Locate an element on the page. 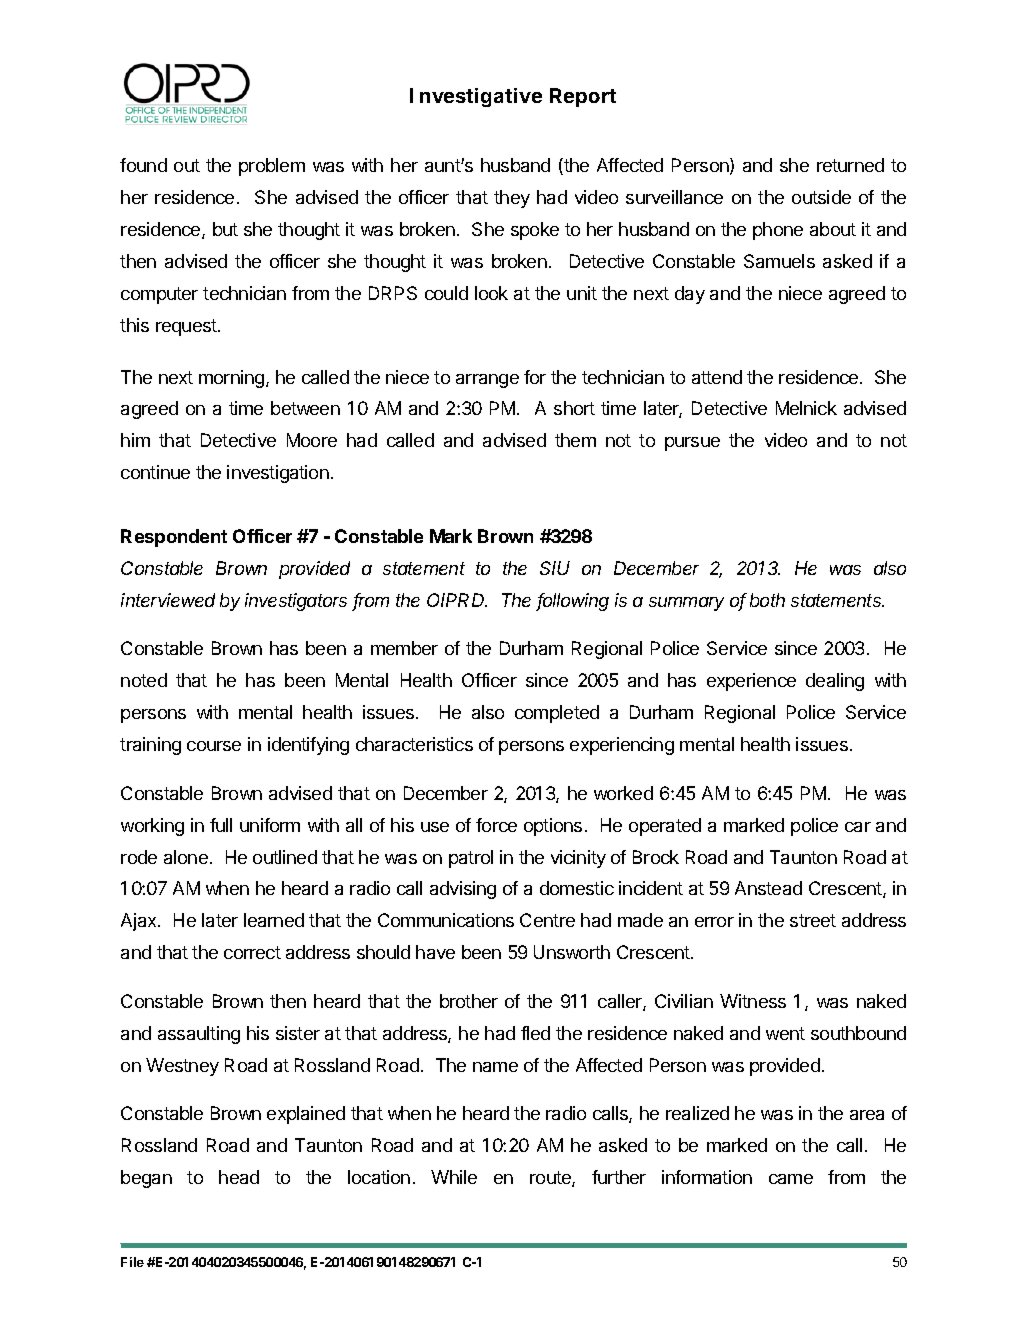 Image resolution: width=1028 pixels, height=1331 pixels. problem is located at coordinates (272, 167).
